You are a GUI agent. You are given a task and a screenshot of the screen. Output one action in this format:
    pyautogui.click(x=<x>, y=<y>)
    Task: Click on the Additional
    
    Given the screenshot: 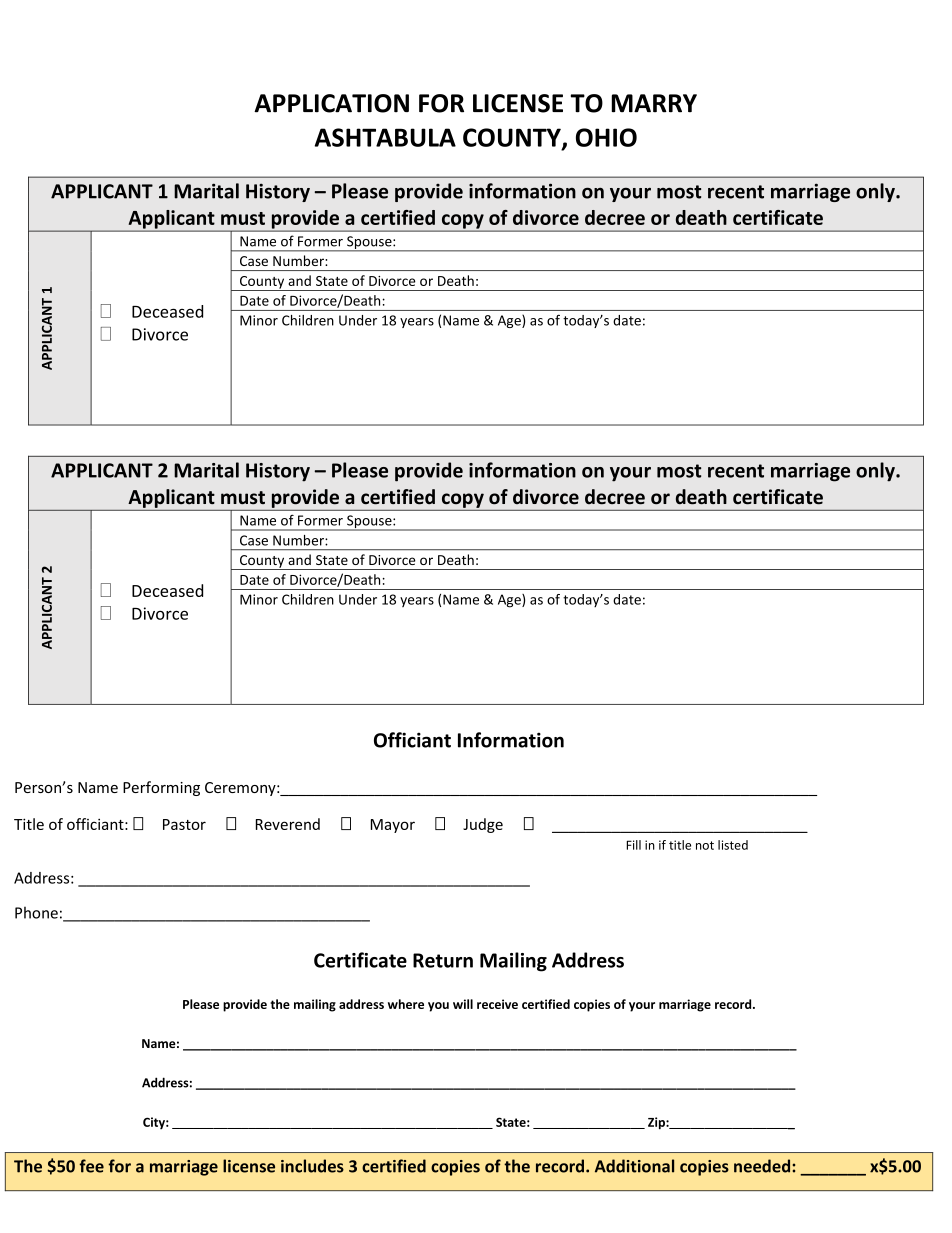 What is the action you would take?
    pyautogui.click(x=634, y=1166)
